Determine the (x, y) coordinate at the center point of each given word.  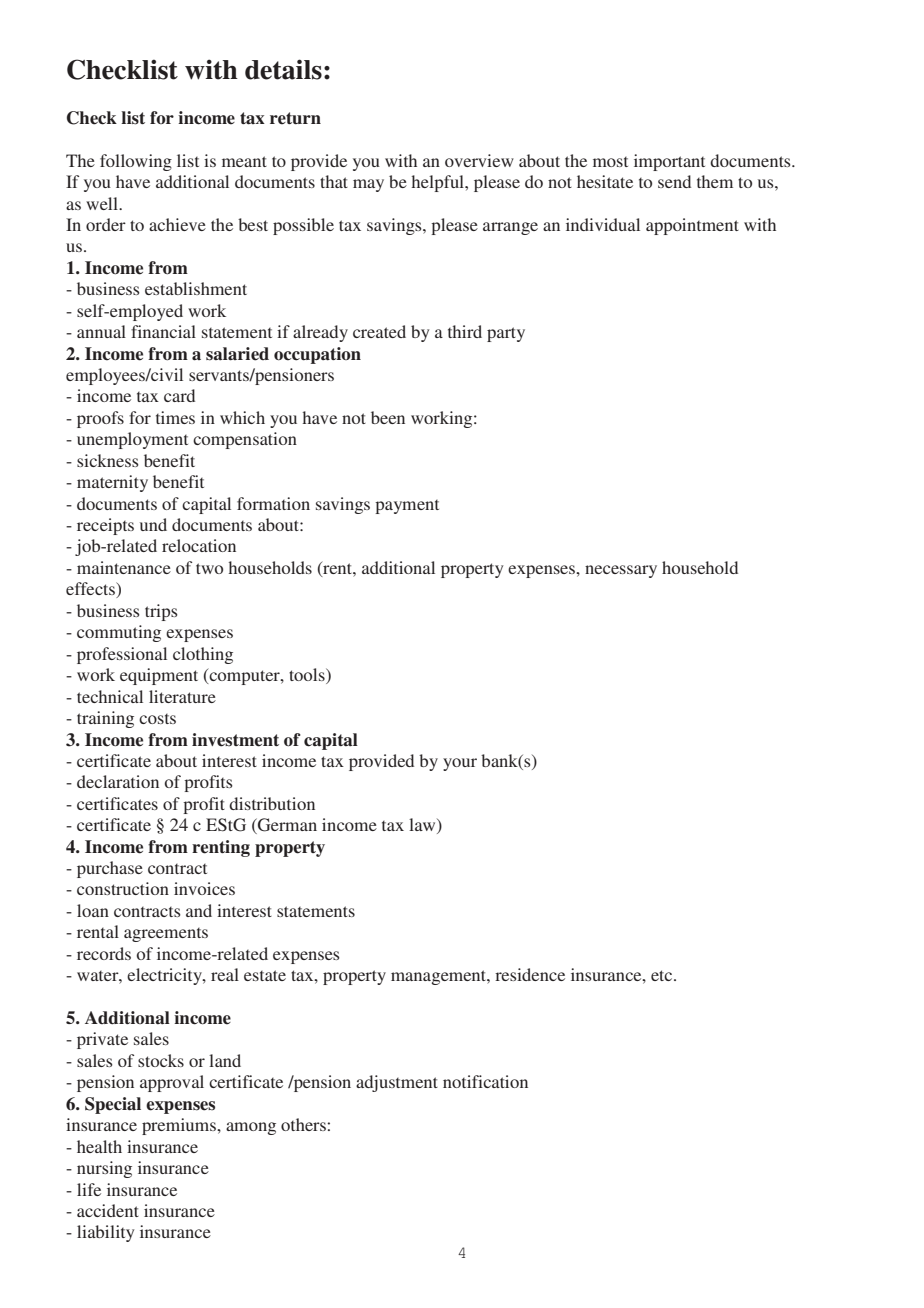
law (423, 826)
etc (663, 975)
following (136, 162)
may (368, 185)
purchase (110, 869)
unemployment (132, 440)
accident (108, 1210)
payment (407, 507)
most (610, 162)
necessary (621, 571)
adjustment (397, 1083)
